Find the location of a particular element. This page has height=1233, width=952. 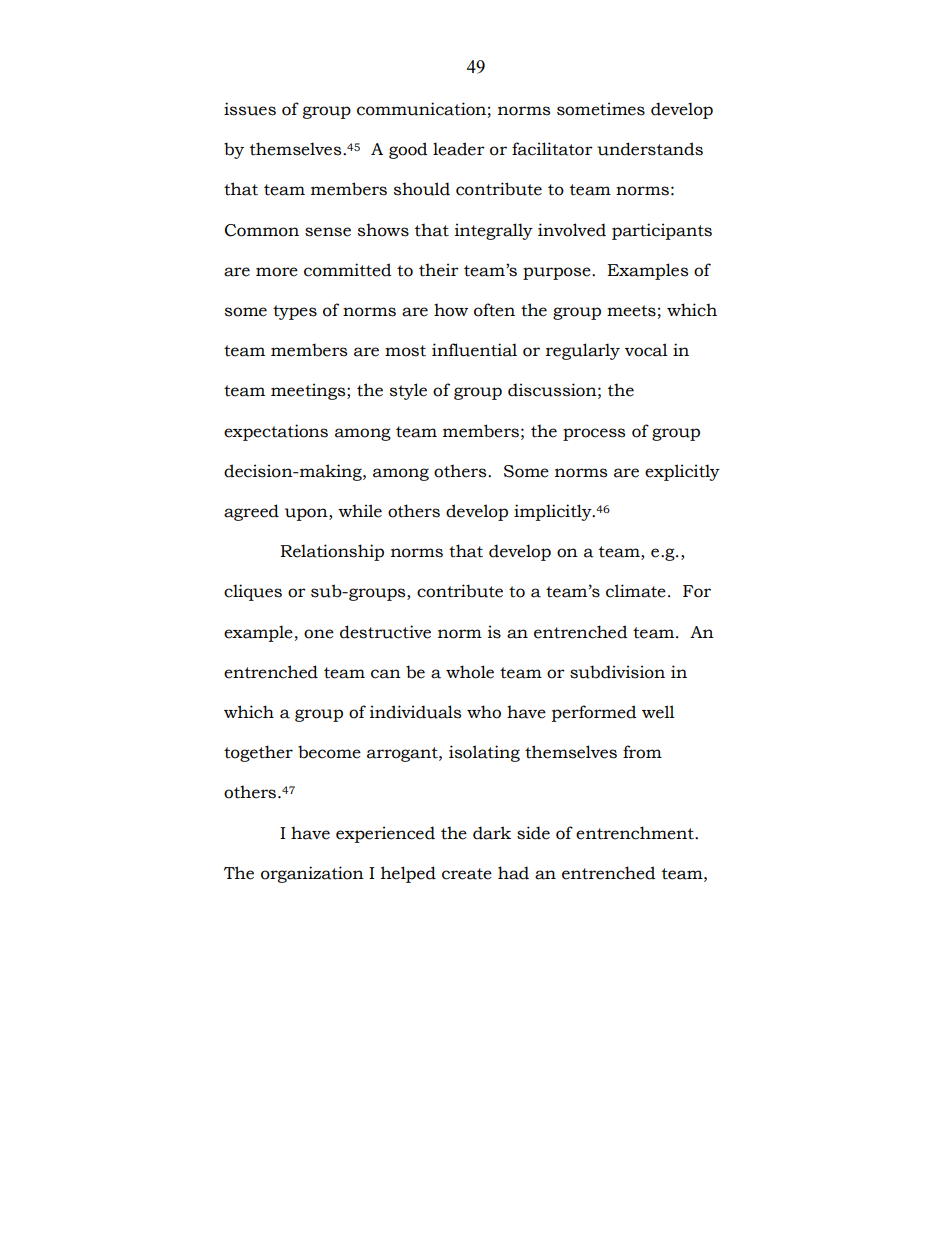

create is located at coordinates (467, 874).
